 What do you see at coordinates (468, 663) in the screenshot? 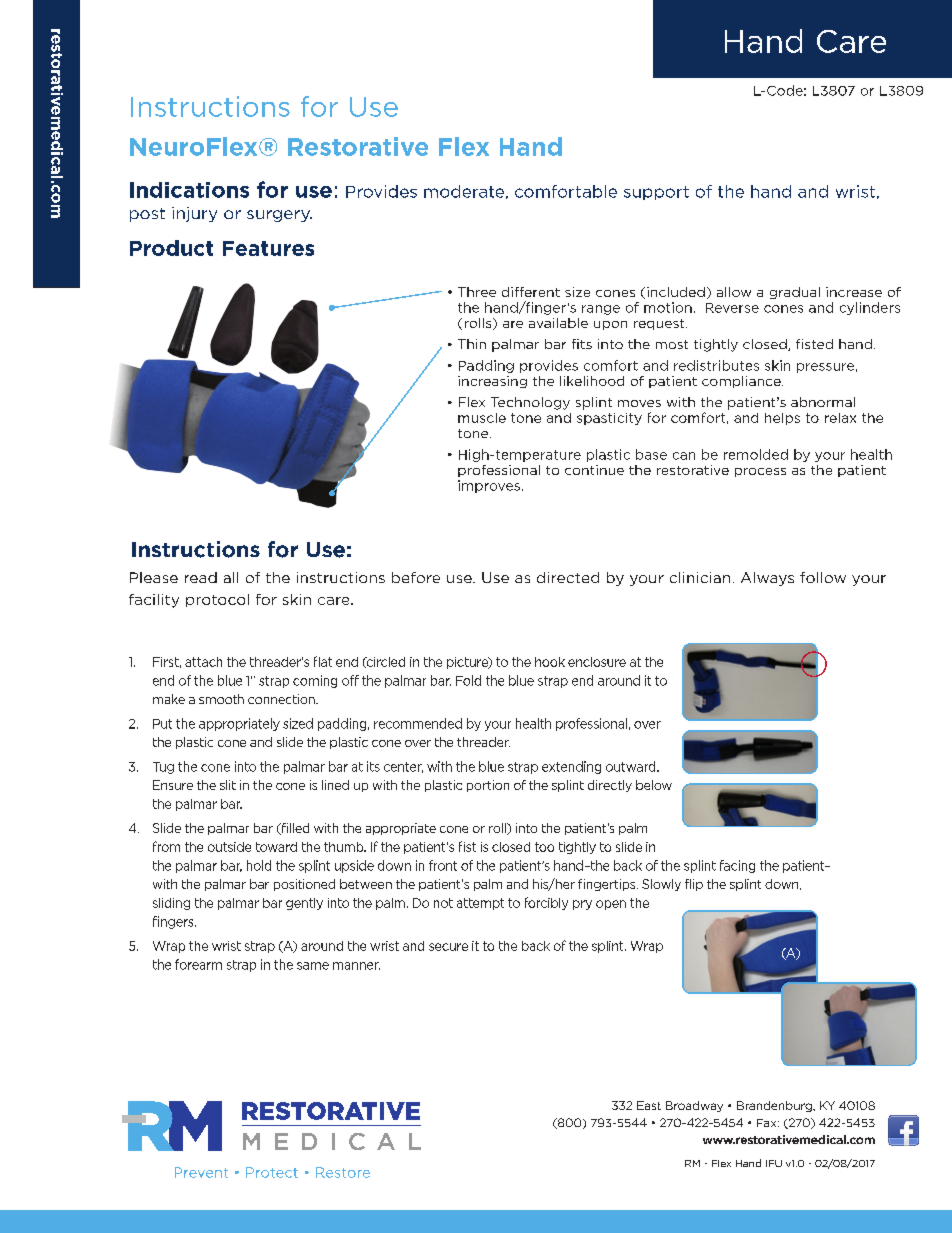
I see `picture` at bounding box center [468, 663].
